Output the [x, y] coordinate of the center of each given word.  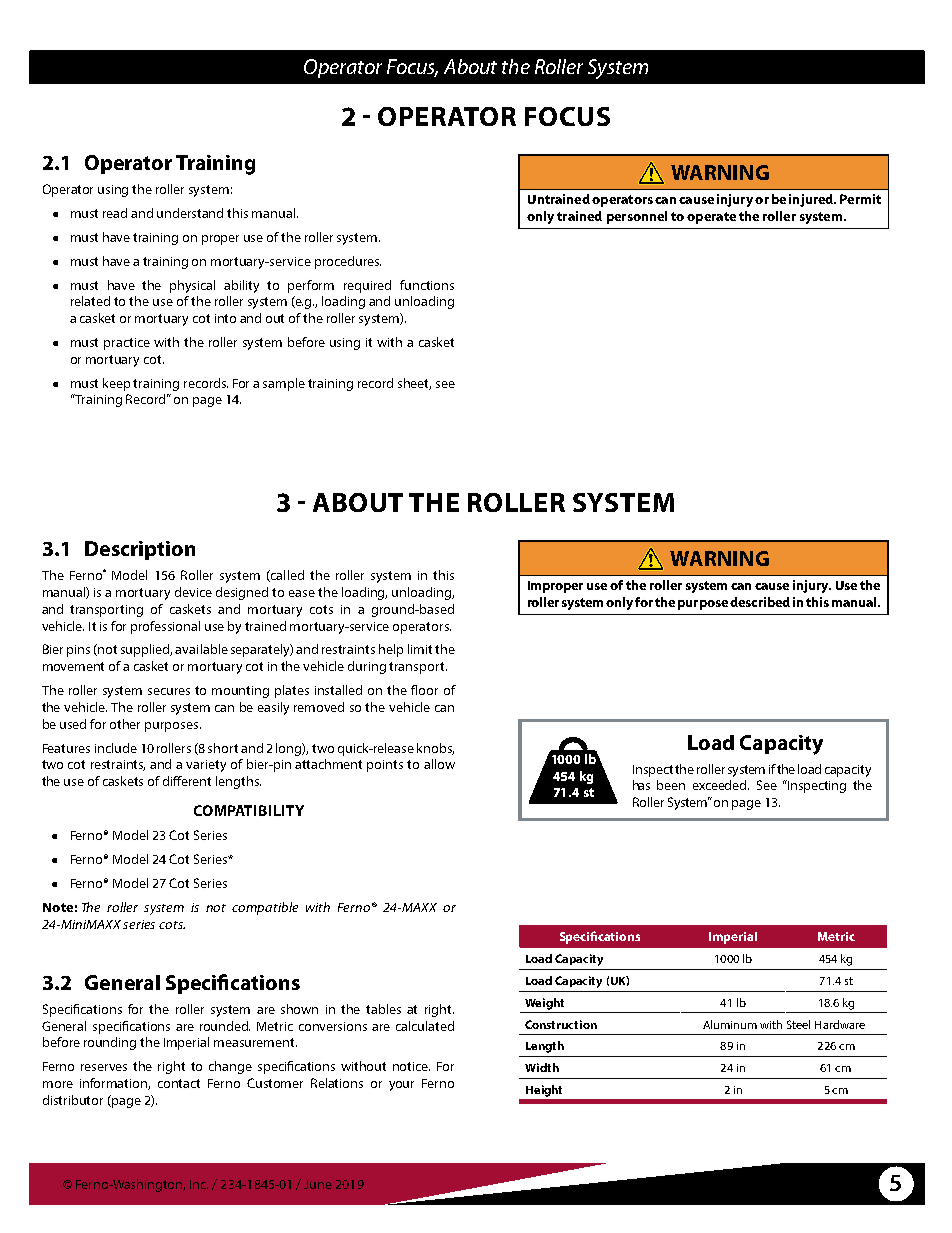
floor [424, 690]
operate [711, 218]
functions [427, 285]
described [760, 602]
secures [169, 691]
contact [179, 1083]
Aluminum [730, 1024]
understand [190, 213]
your [401, 1086]
